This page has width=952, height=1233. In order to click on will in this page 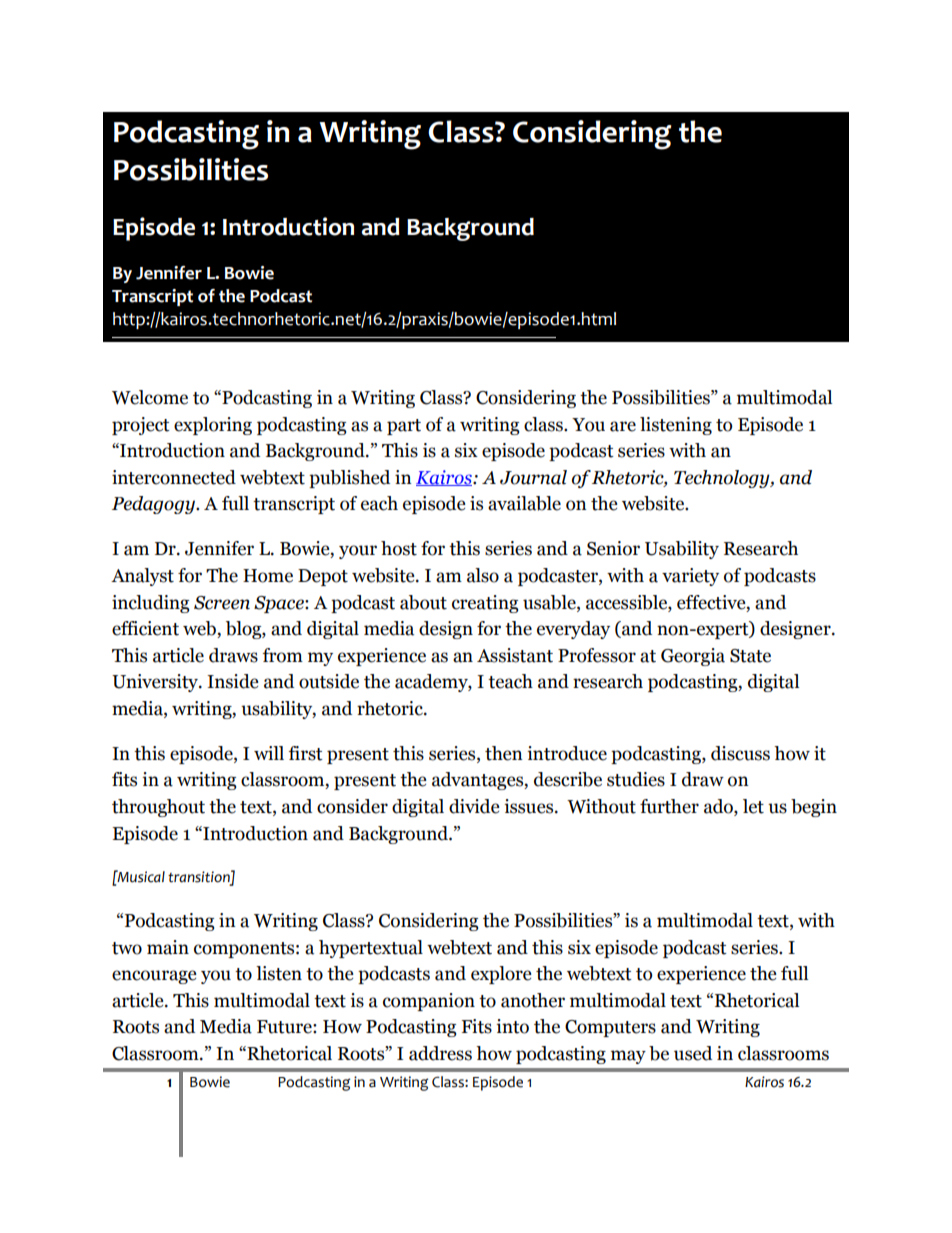, I will do `click(269, 753)`.
